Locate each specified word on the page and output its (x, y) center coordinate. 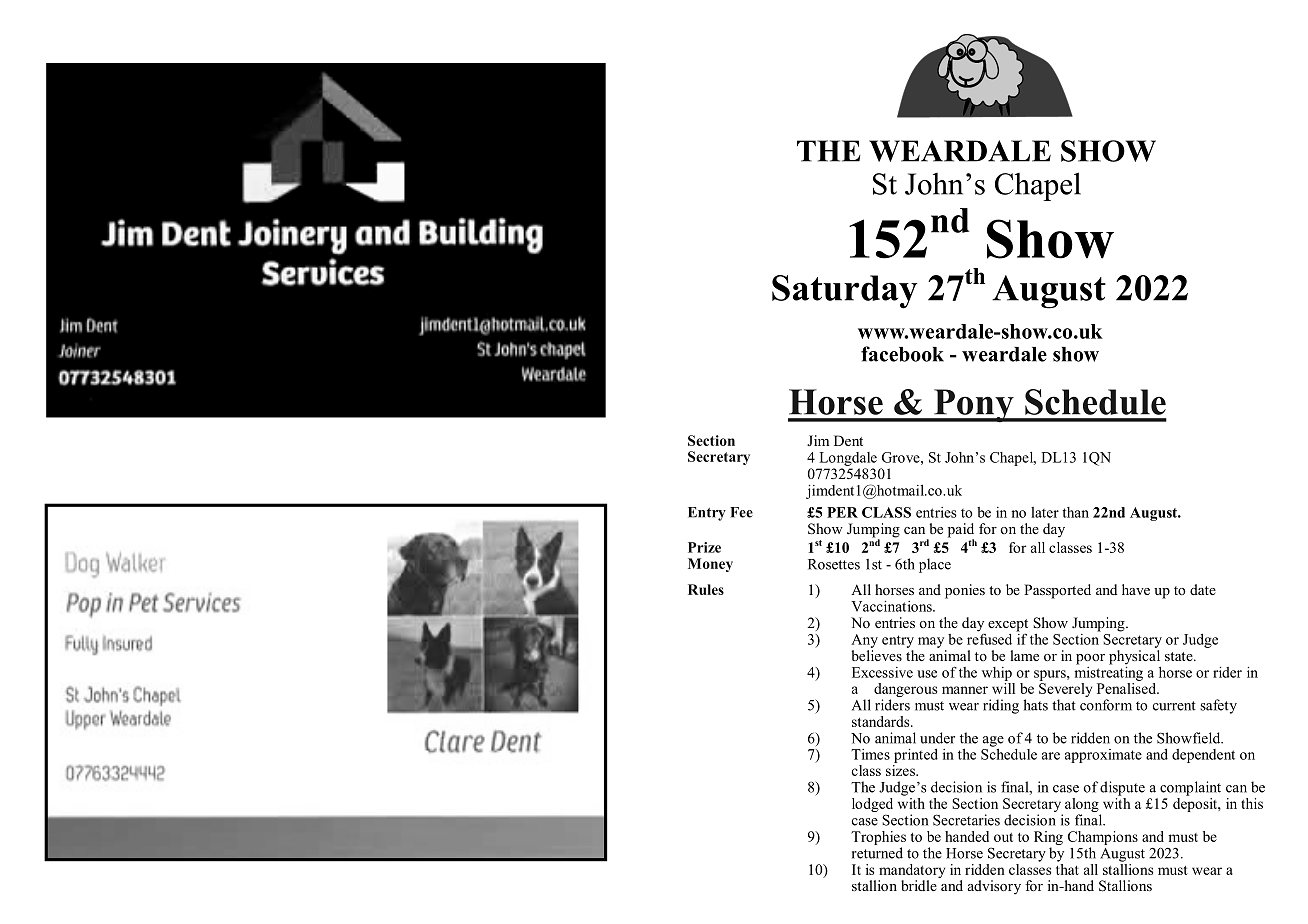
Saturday (845, 292)
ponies (965, 591)
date (1203, 589)
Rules (706, 589)
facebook (902, 354)
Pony (974, 406)
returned (877, 853)
